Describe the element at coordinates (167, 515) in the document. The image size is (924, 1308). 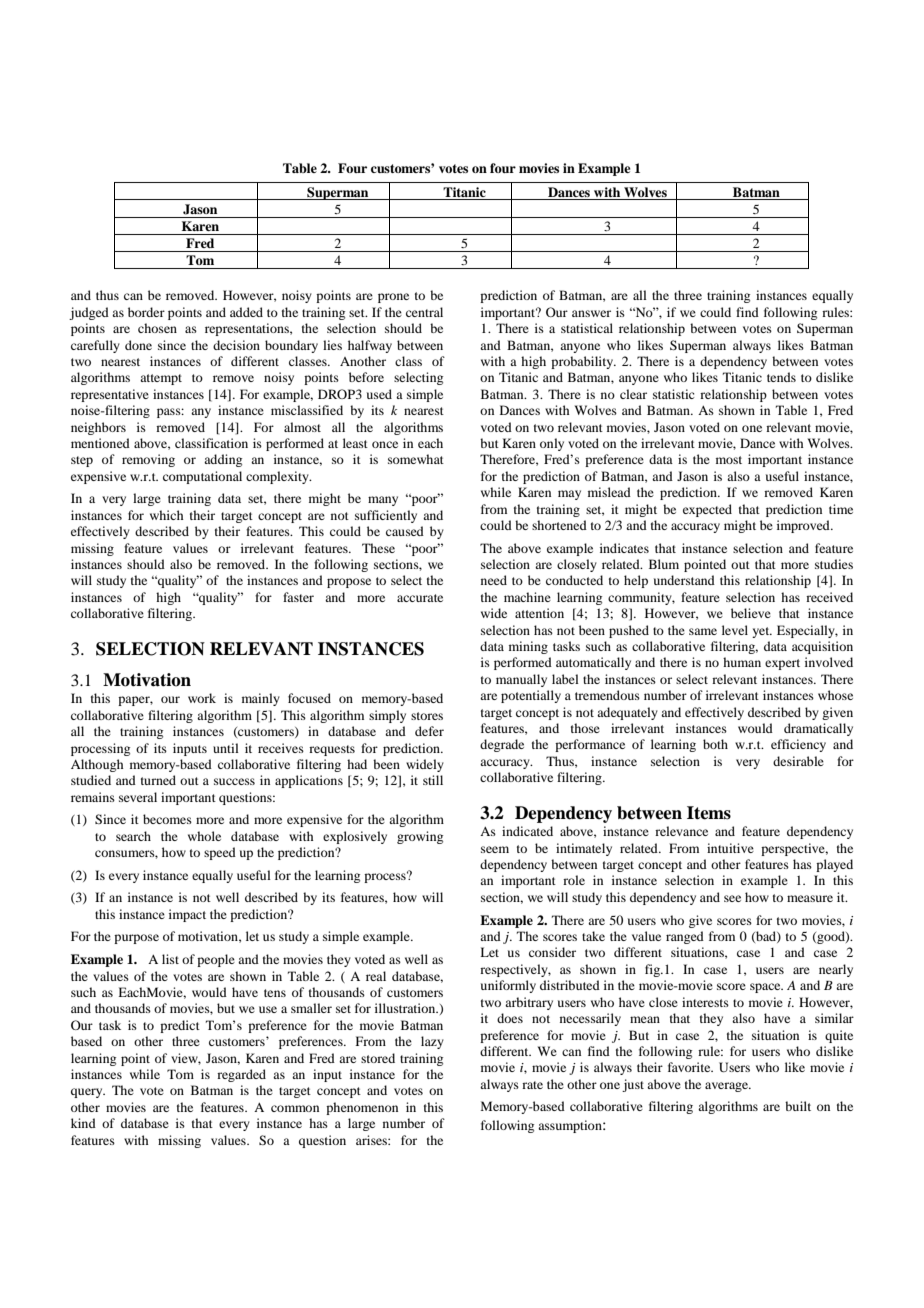
I see `which` at that location.
